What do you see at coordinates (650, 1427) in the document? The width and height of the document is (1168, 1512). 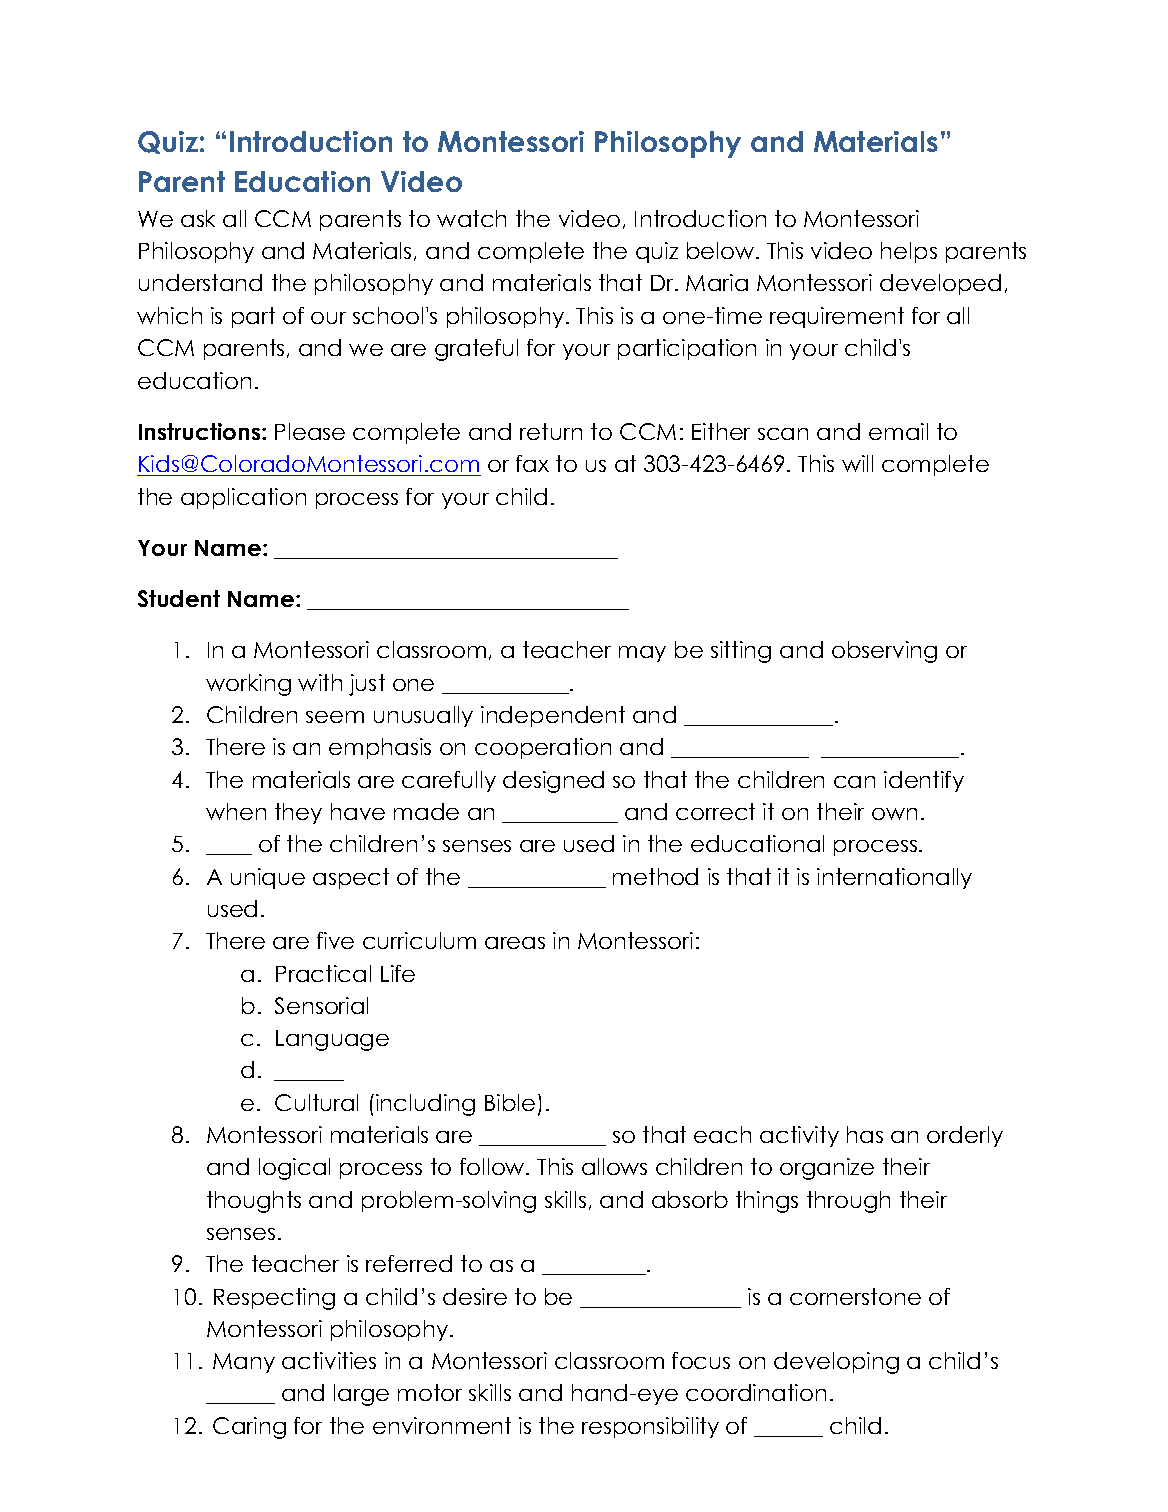 I see `responsibility` at bounding box center [650, 1427].
